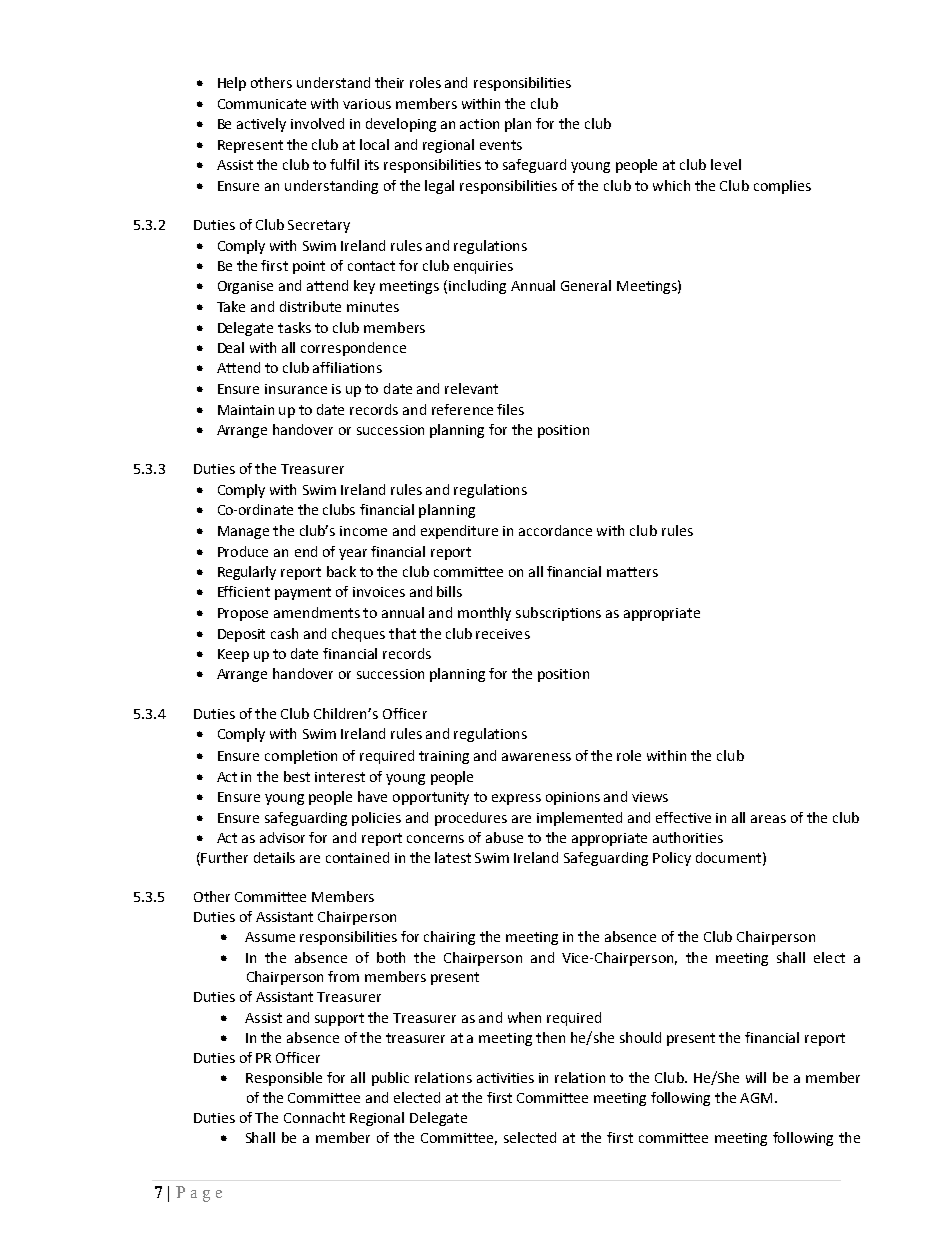 The image size is (952, 1233). What do you see at coordinates (726, 164) in the image?
I see `level` at bounding box center [726, 164].
